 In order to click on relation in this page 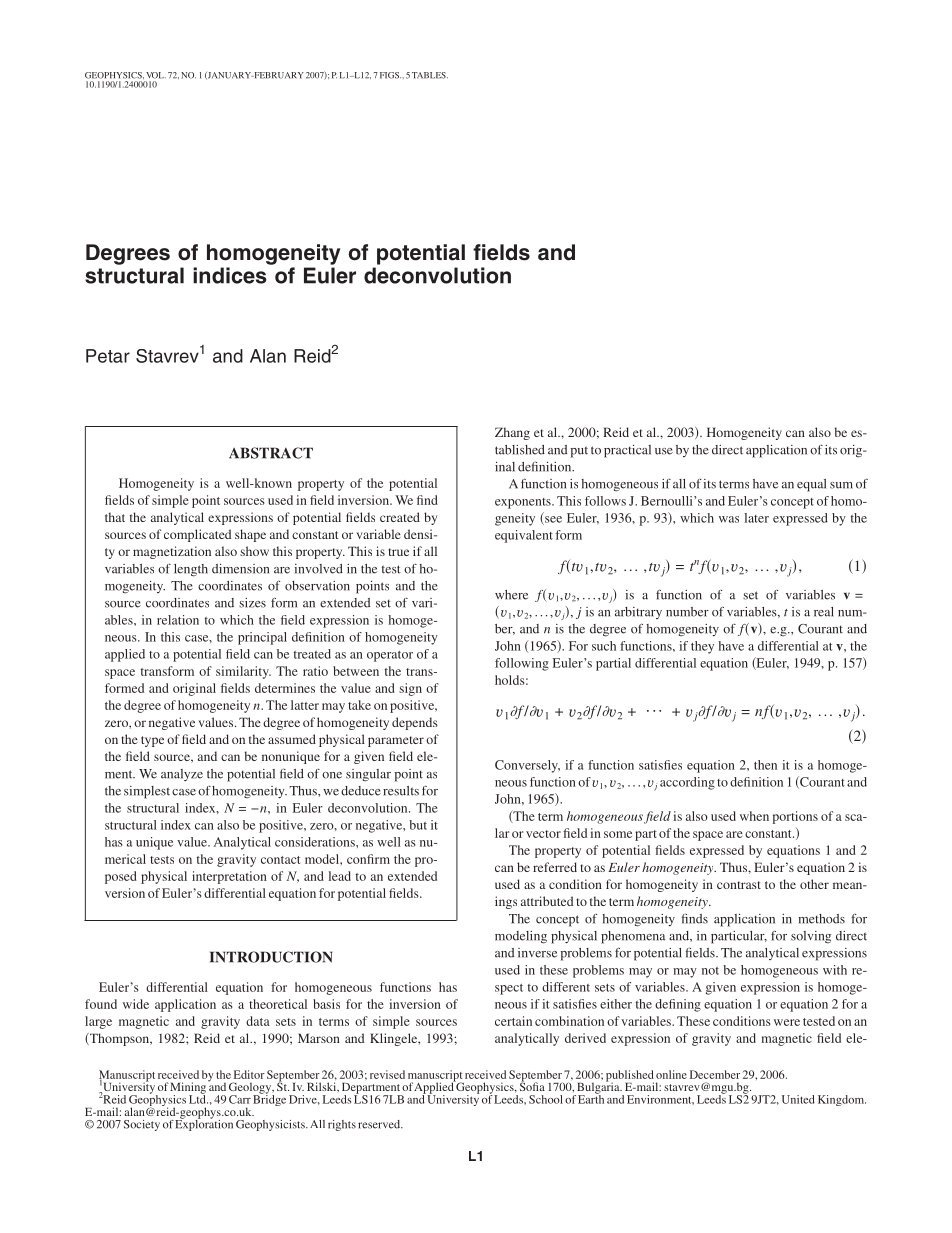, I will do `click(178, 620)`.
